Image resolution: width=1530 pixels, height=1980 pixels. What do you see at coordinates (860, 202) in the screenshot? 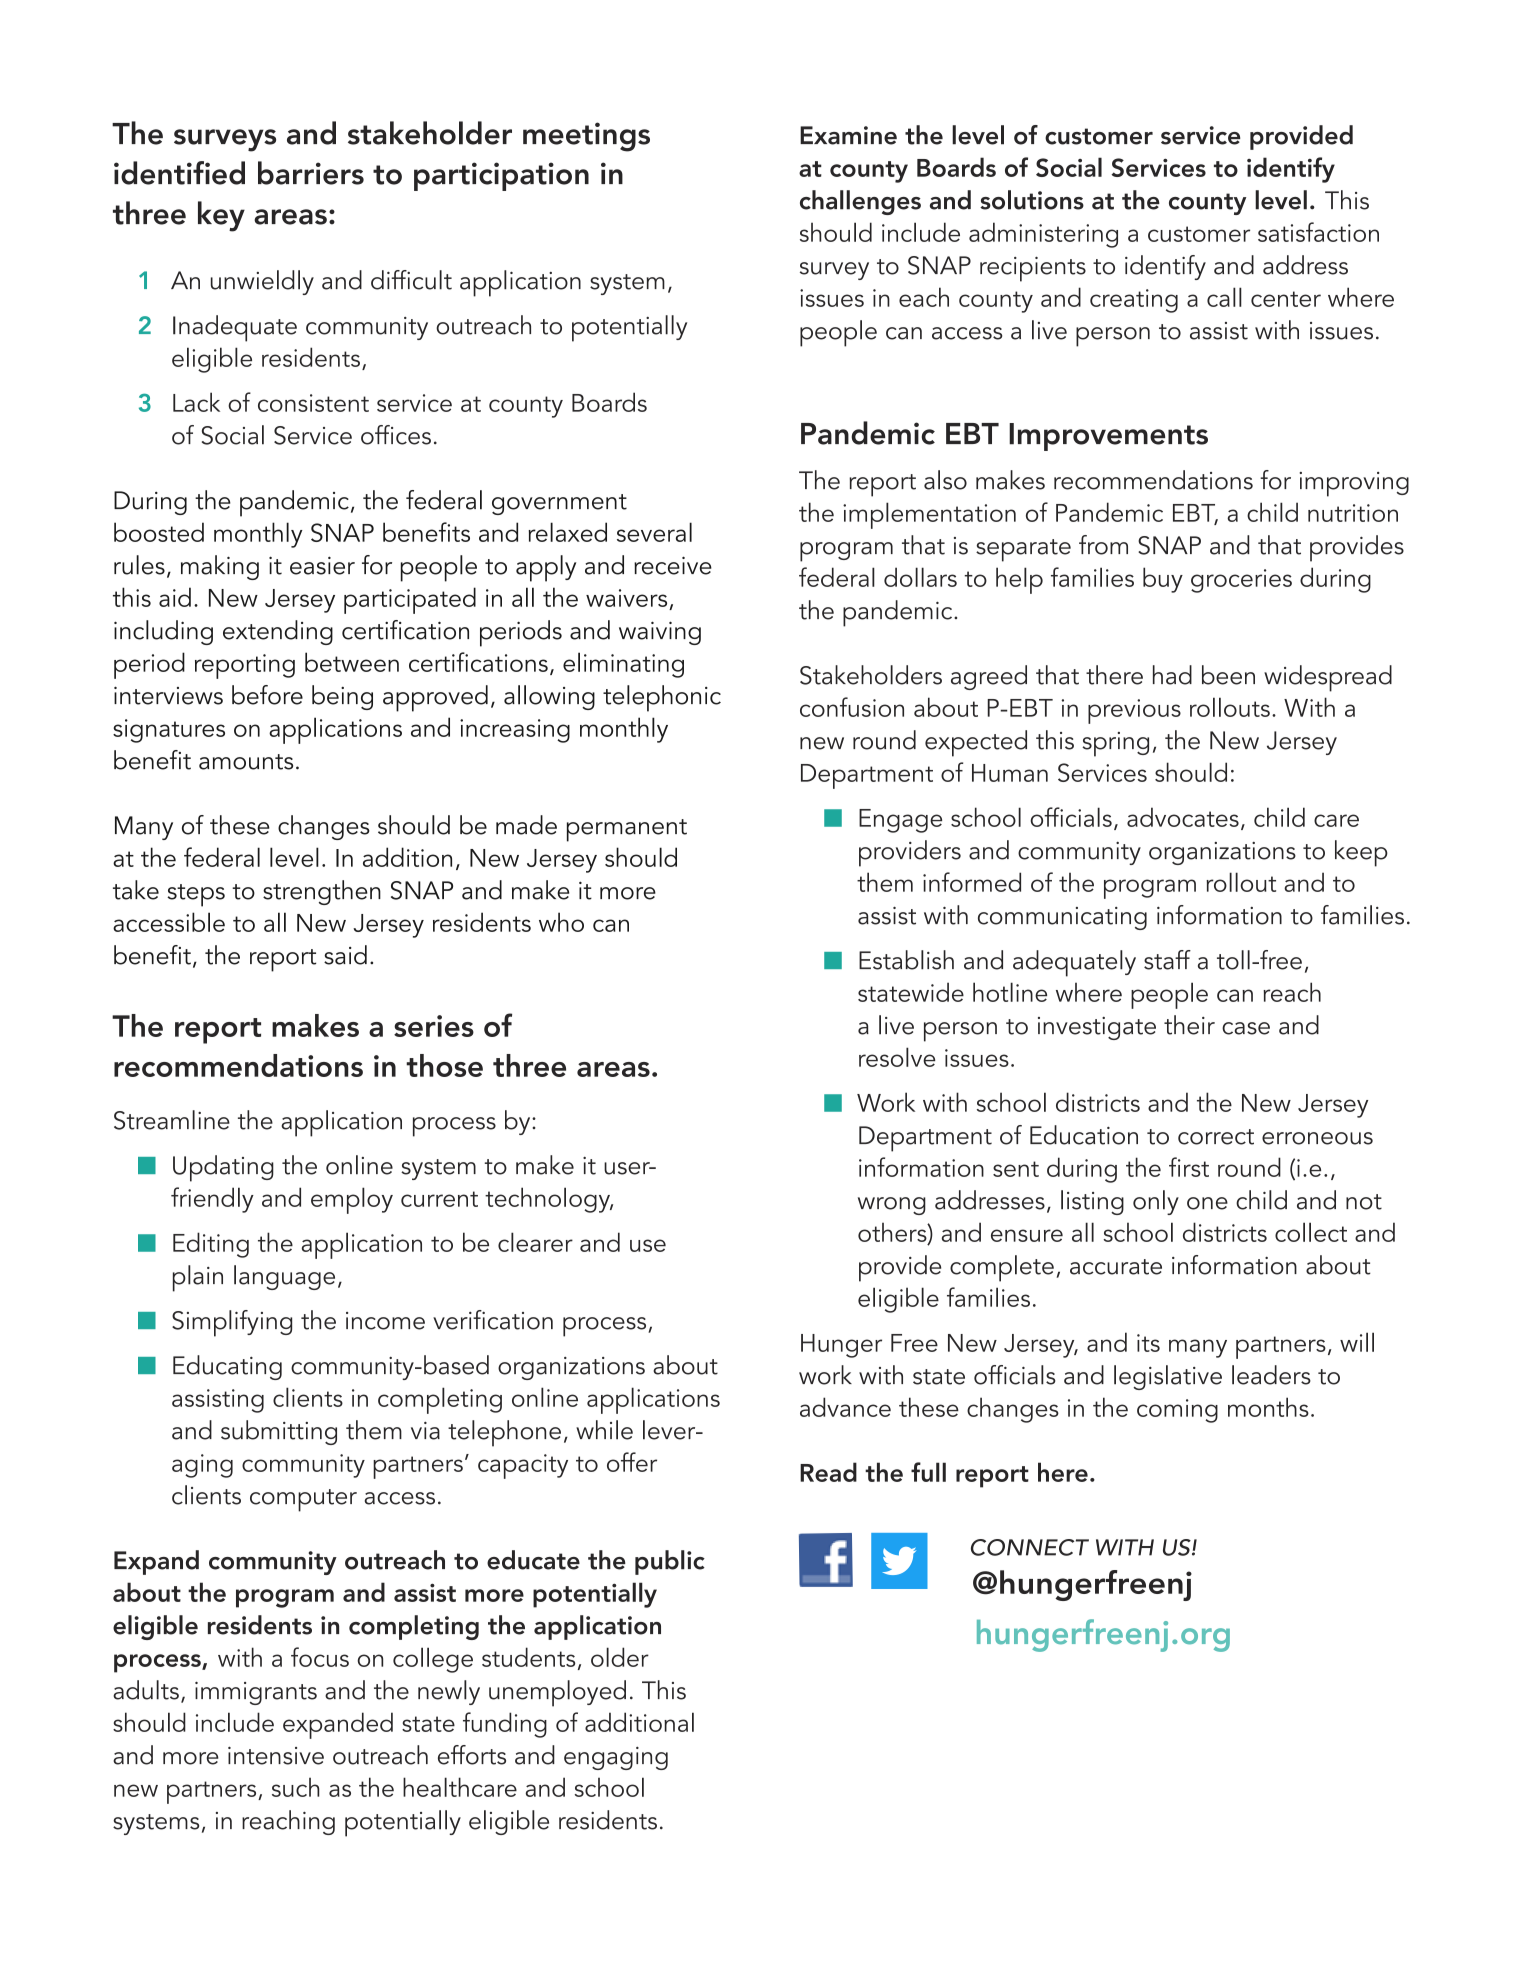
I see `challenges` at bounding box center [860, 202].
